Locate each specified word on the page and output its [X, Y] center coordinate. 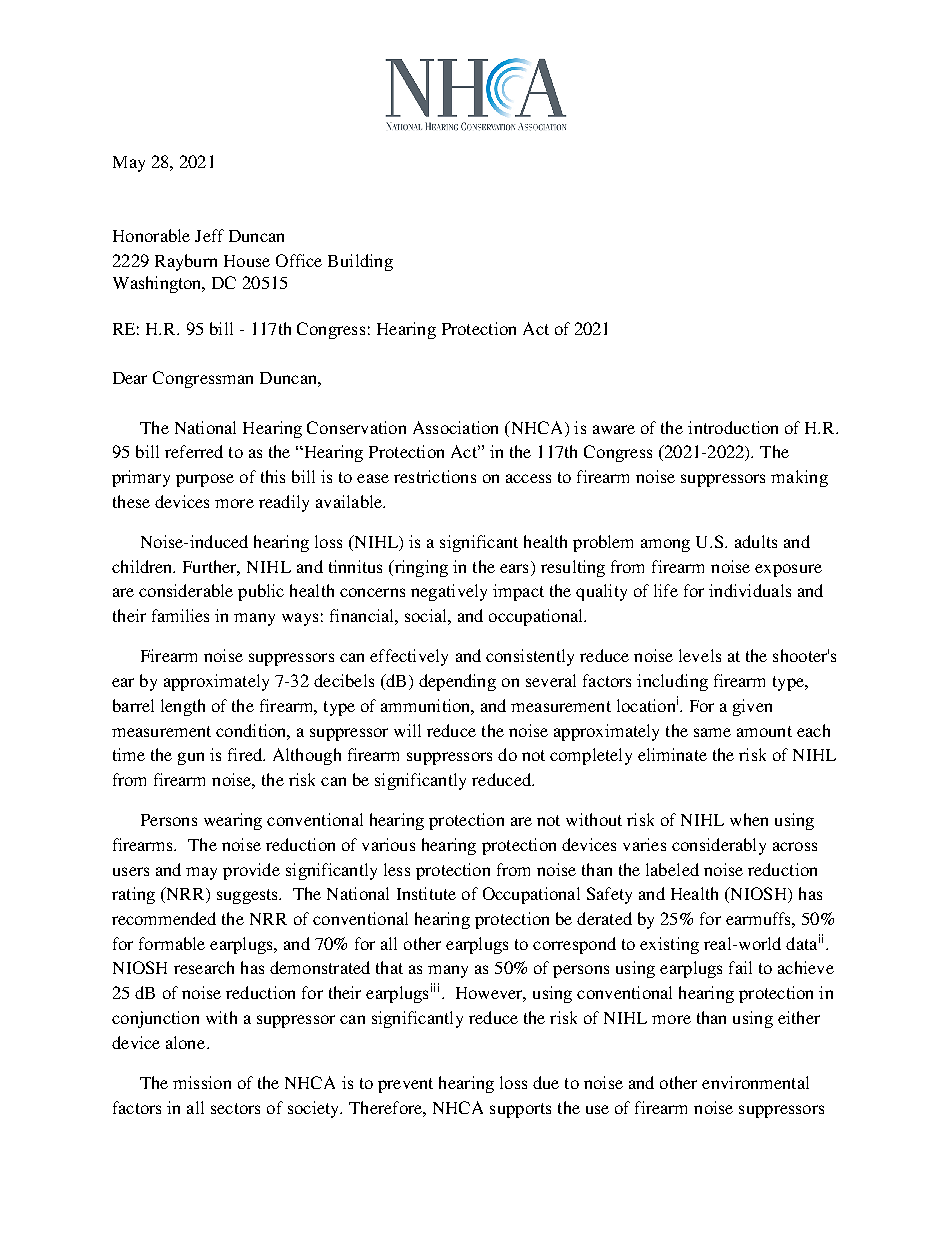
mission [202, 1082]
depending [457, 682]
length [183, 707]
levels [700, 655]
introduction [733, 427]
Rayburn [186, 262]
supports [520, 1110]
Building [360, 262]
